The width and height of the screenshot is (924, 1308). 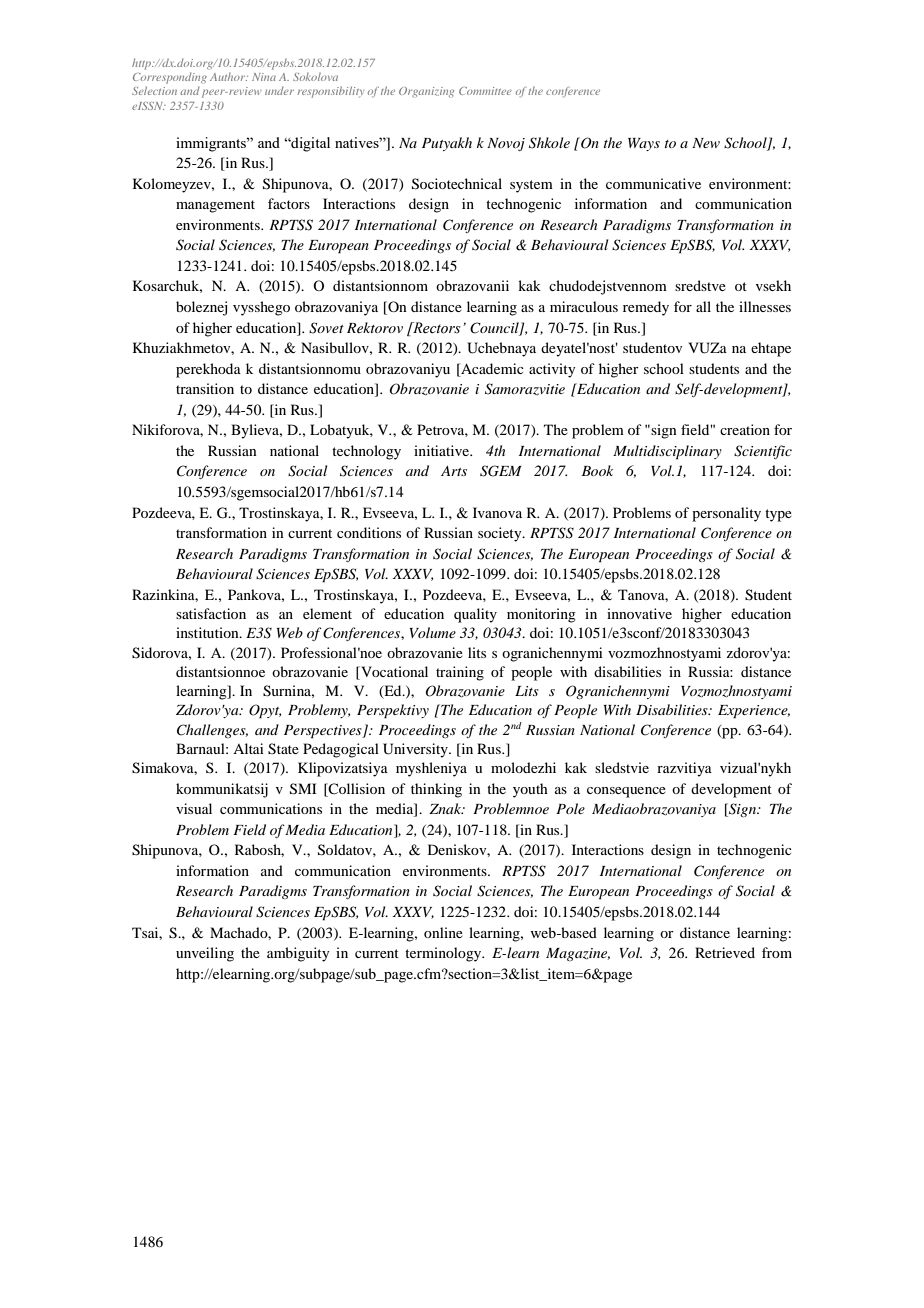 What do you see at coordinates (725, 952) in the screenshot?
I see `Retrieved` at bounding box center [725, 952].
